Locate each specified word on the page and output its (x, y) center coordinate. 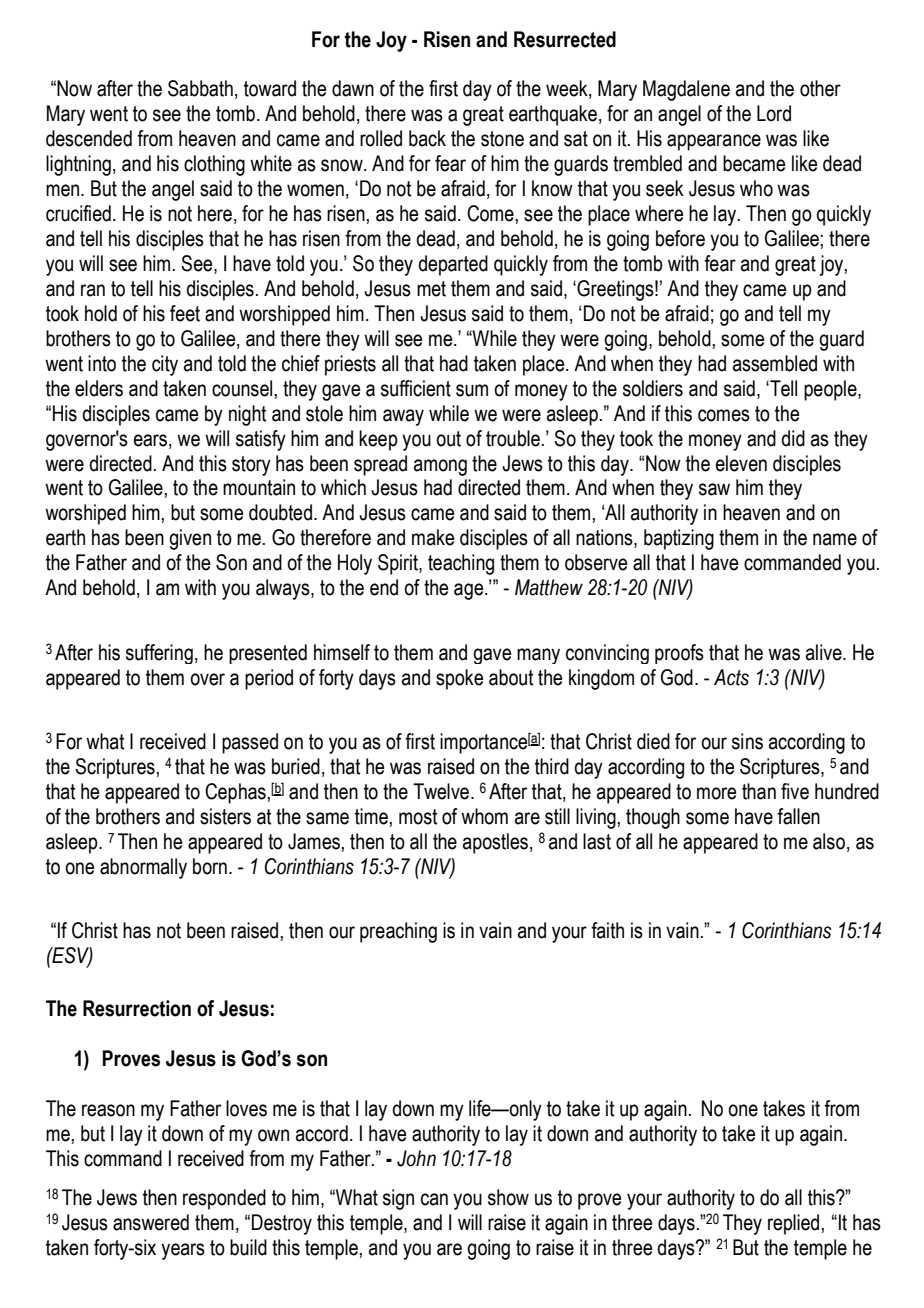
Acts (731, 677)
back (427, 138)
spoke (459, 679)
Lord (774, 113)
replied (793, 1224)
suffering (159, 654)
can (434, 1199)
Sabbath (200, 88)
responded (224, 1199)
